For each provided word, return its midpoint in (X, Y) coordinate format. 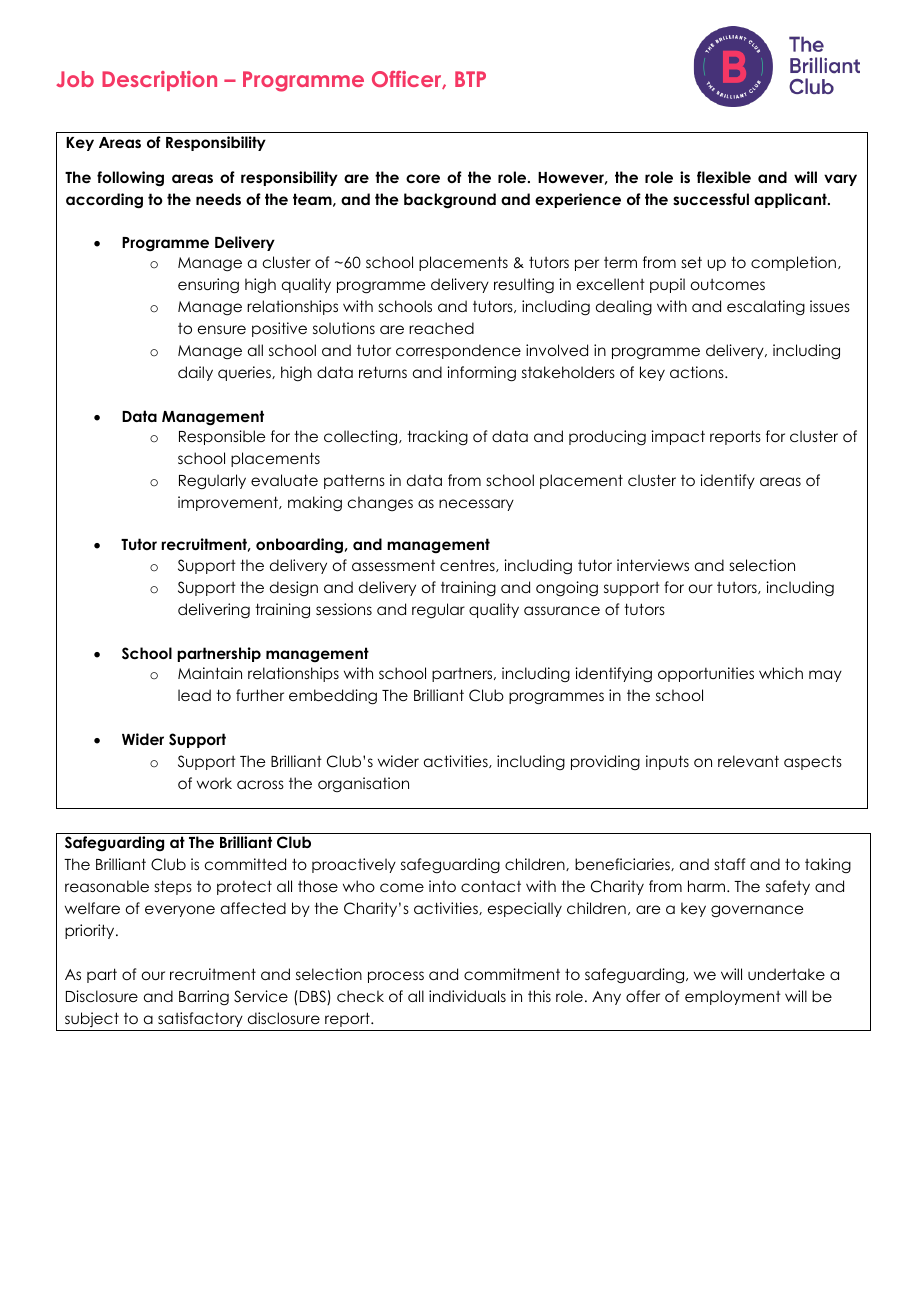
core (423, 178)
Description (159, 81)
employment (733, 997)
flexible (724, 177)
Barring (204, 998)
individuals (467, 996)
